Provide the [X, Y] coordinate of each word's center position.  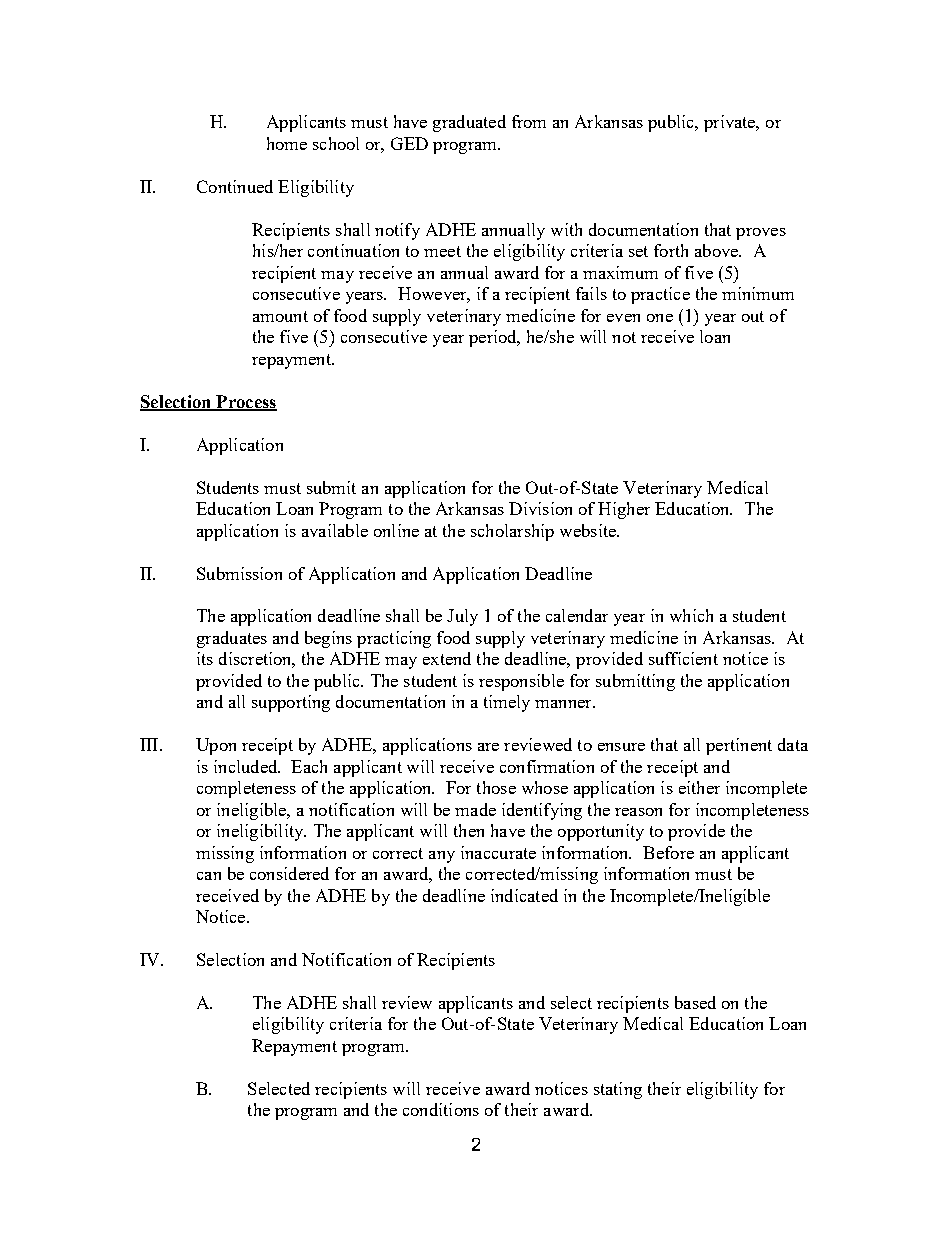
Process [245, 402]
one [660, 318]
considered [289, 873]
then [469, 830]
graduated [469, 123]
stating [618, 1090]
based [695, 1002]
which [691, 615]
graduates [232, 639]
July [462, 617]
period [494, 338]
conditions [441, 1109]
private [731, 123]
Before [668, 852]
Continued [235, 186]
